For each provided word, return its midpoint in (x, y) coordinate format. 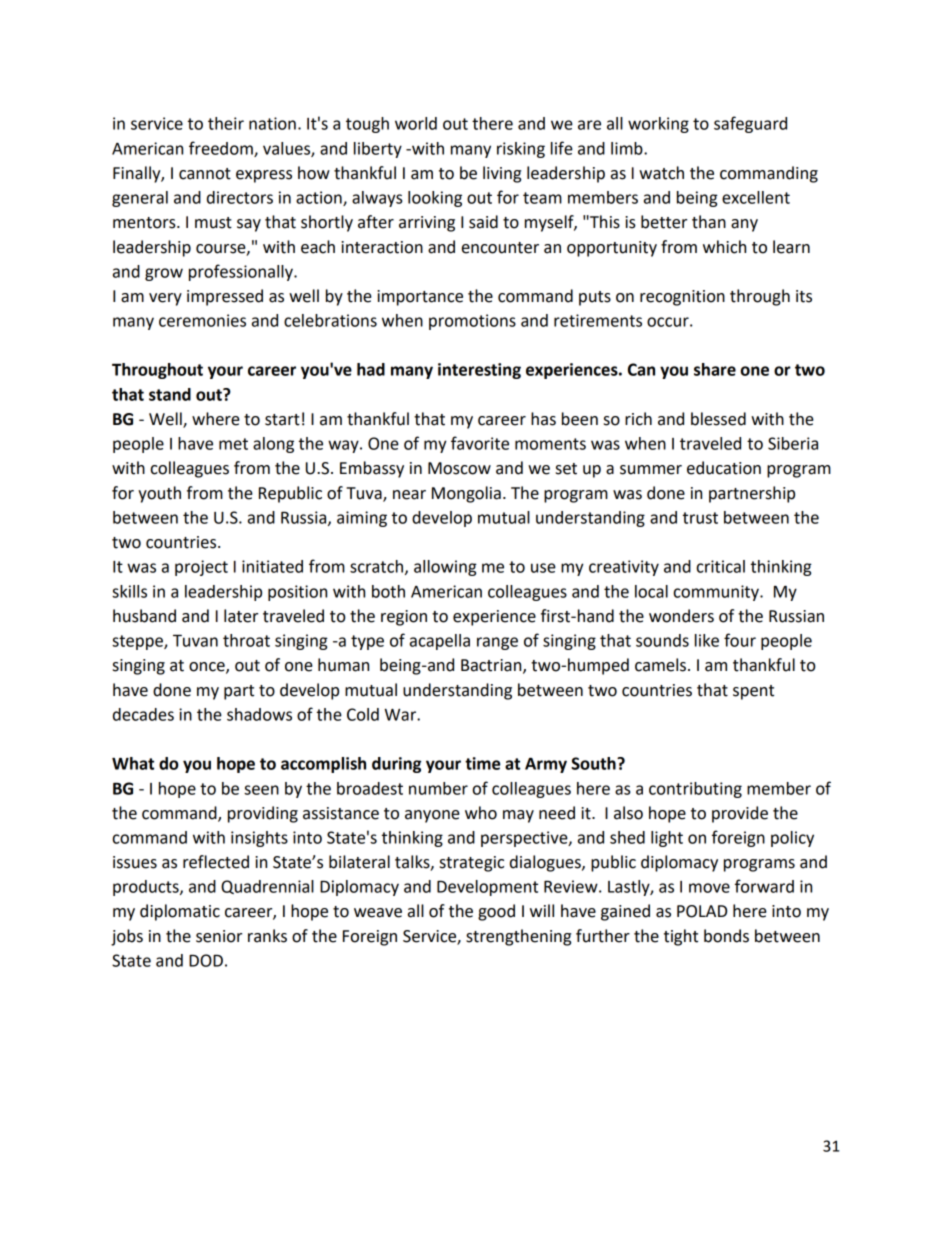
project (201, 568)
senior (219, 936)
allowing (445, 568)
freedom (222, 149)
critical (721, 566)
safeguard (750, 124)
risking (521, 150)
